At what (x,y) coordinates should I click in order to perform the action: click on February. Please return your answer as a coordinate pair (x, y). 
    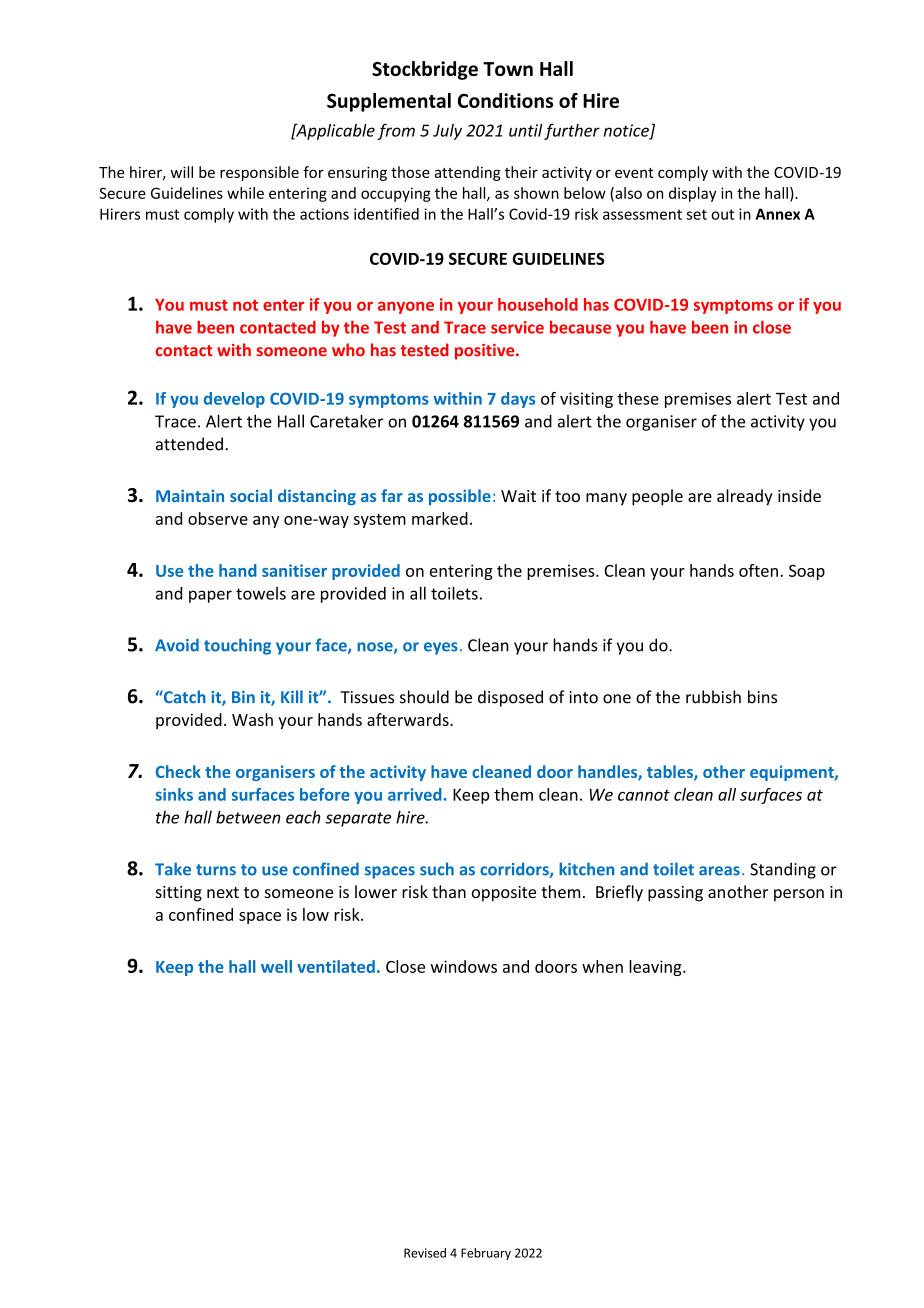
    Looking at the image, I should click on (486, 1254).
